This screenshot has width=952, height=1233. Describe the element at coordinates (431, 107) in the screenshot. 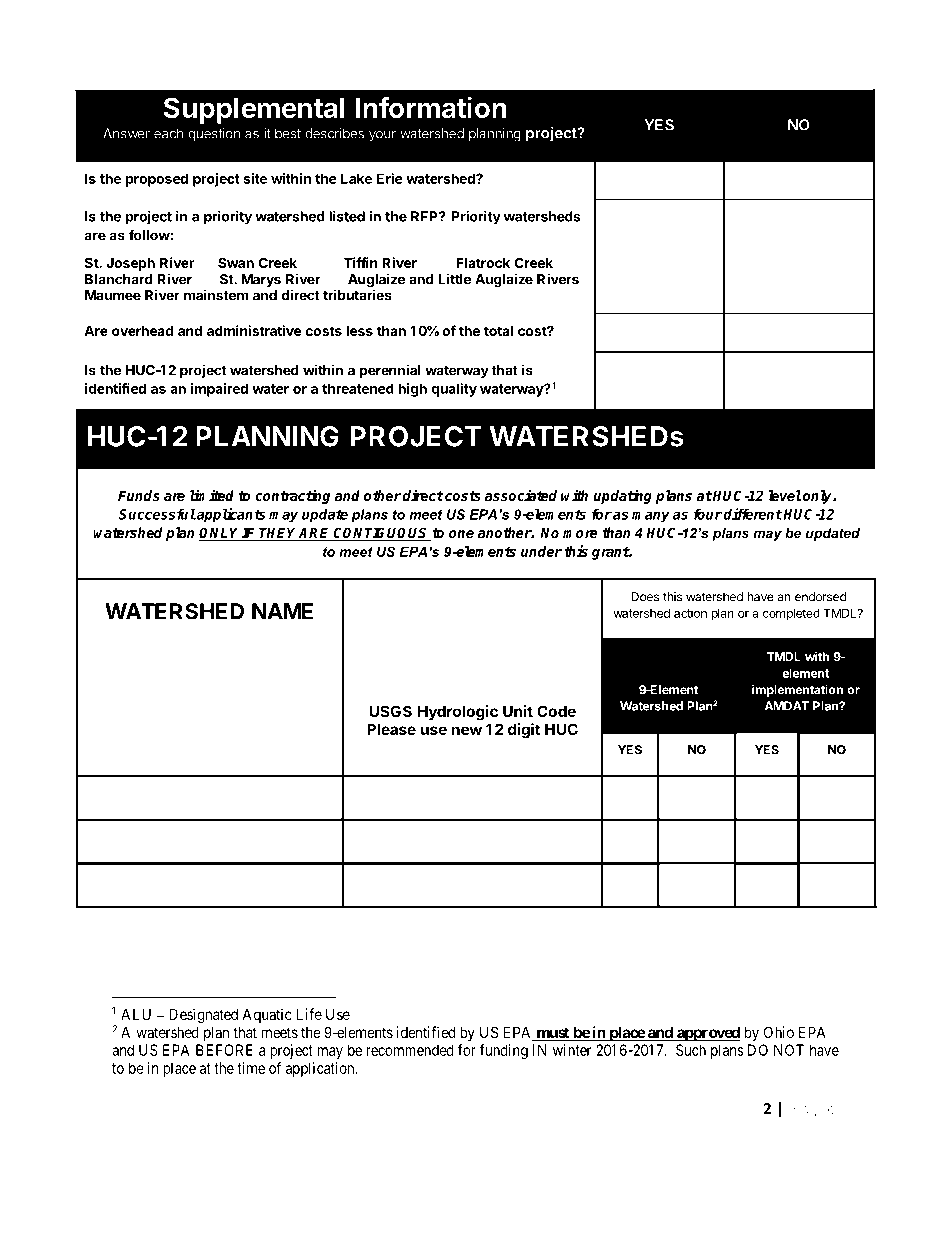

I see `Information` at that location.
